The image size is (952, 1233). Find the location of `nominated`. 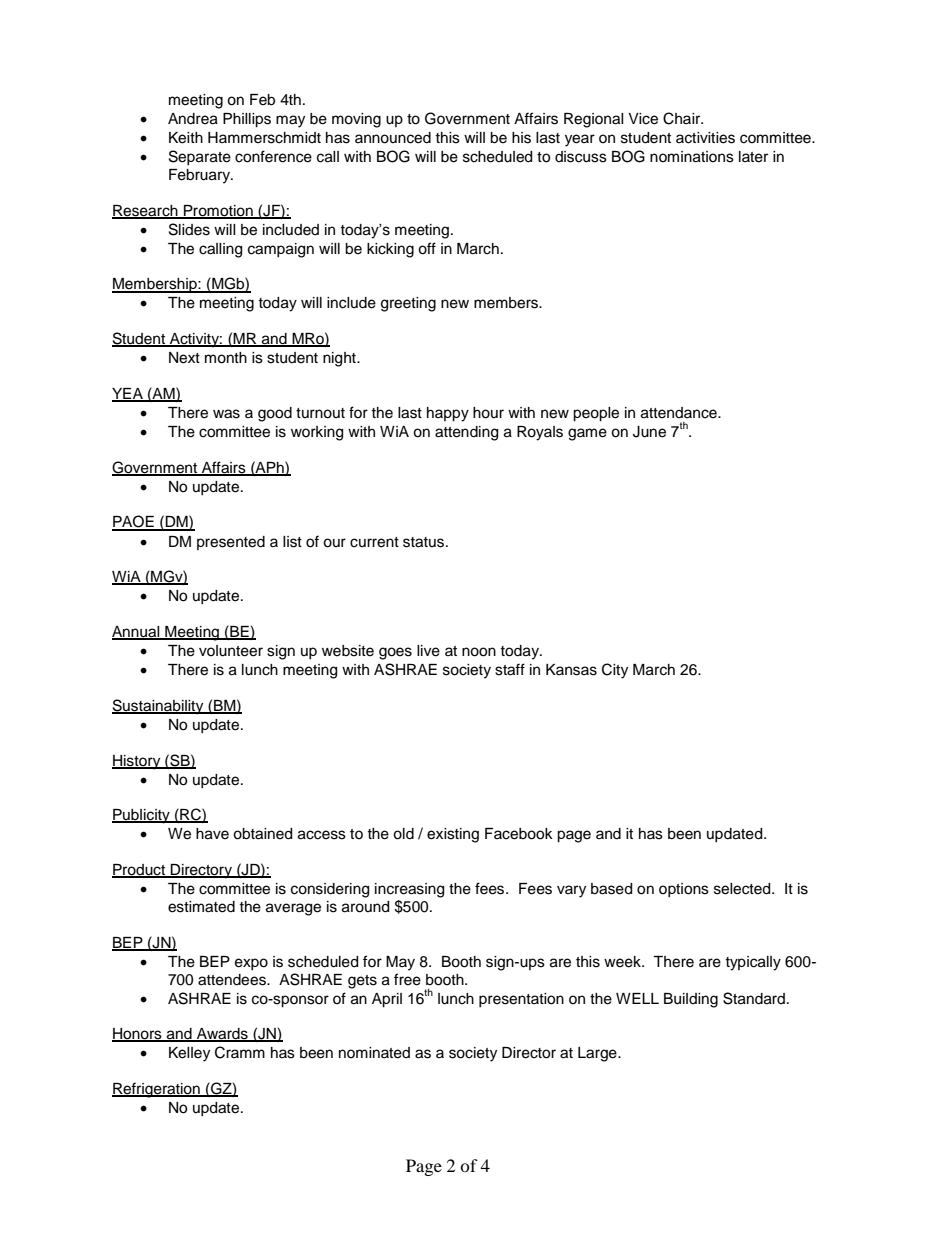

nominated is located at coordinates (374, 1053).
